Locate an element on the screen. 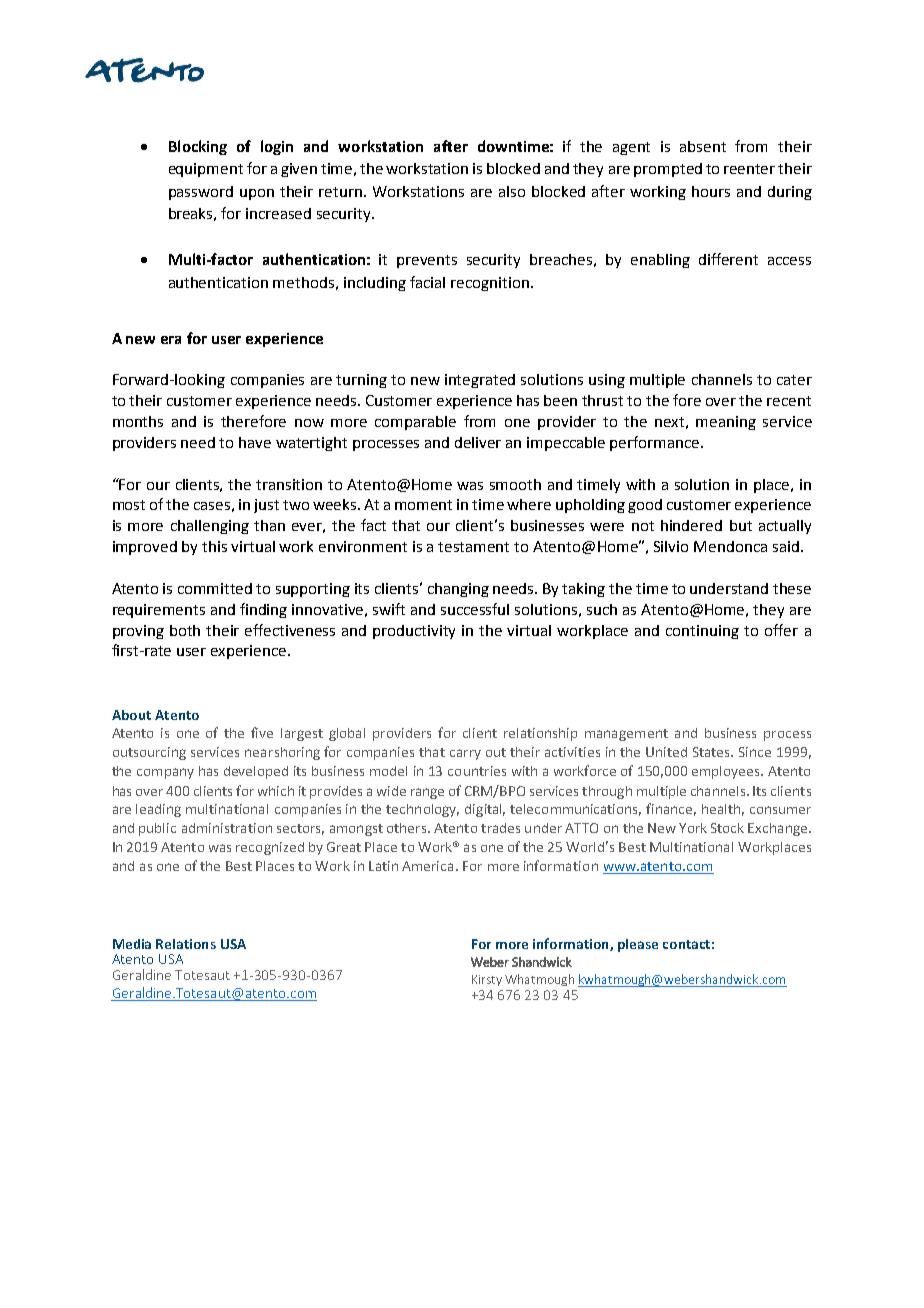 This screenshot has height=1308, width=924. testament is located at coordinates (473, 547).
